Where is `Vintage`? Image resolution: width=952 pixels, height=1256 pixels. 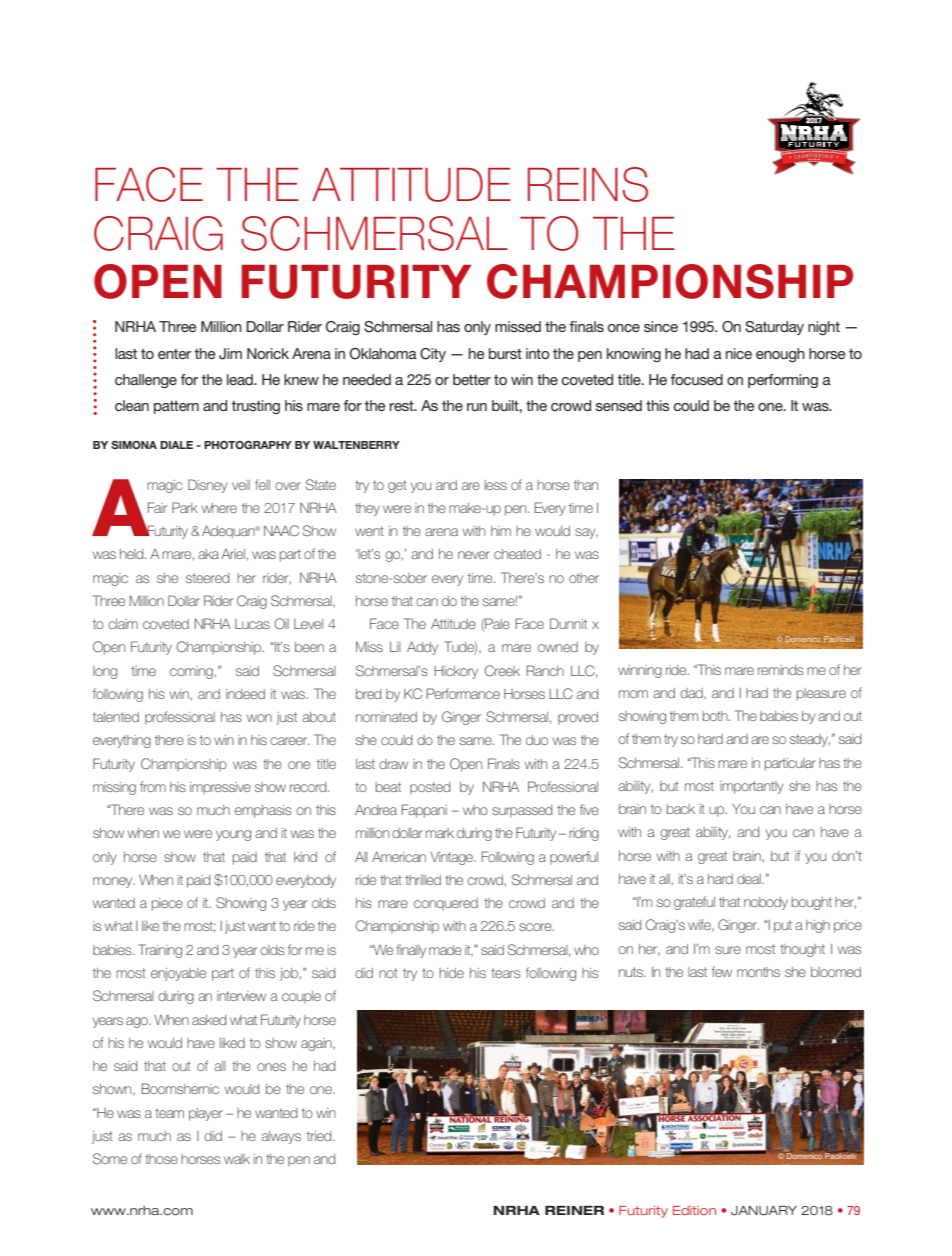 Vintage is located at coordinates (452, 858).
